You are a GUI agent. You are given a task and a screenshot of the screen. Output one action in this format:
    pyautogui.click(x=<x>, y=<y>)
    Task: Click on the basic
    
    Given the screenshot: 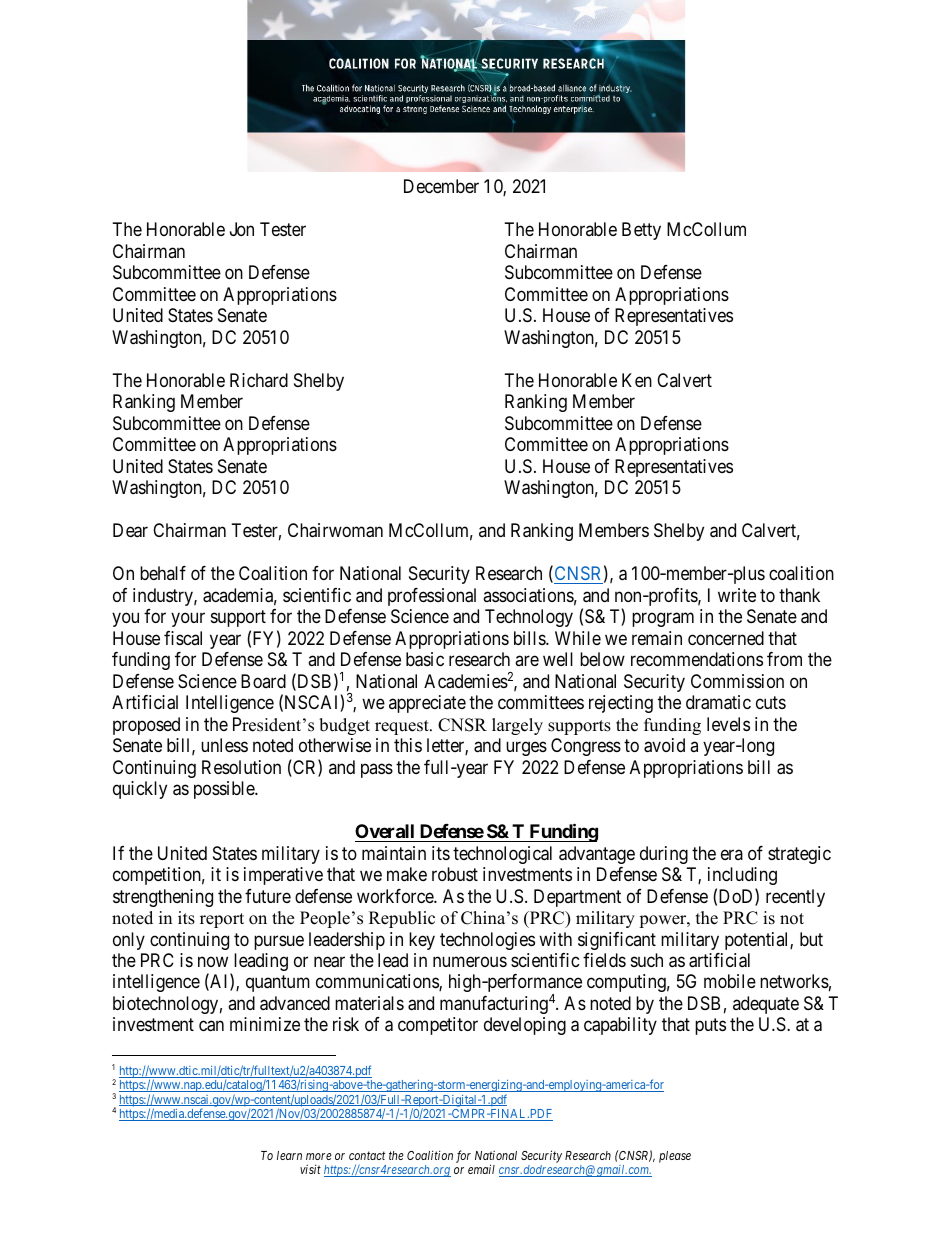 What is the action you would take?
    pyautogui.click(x=425, y=659)
